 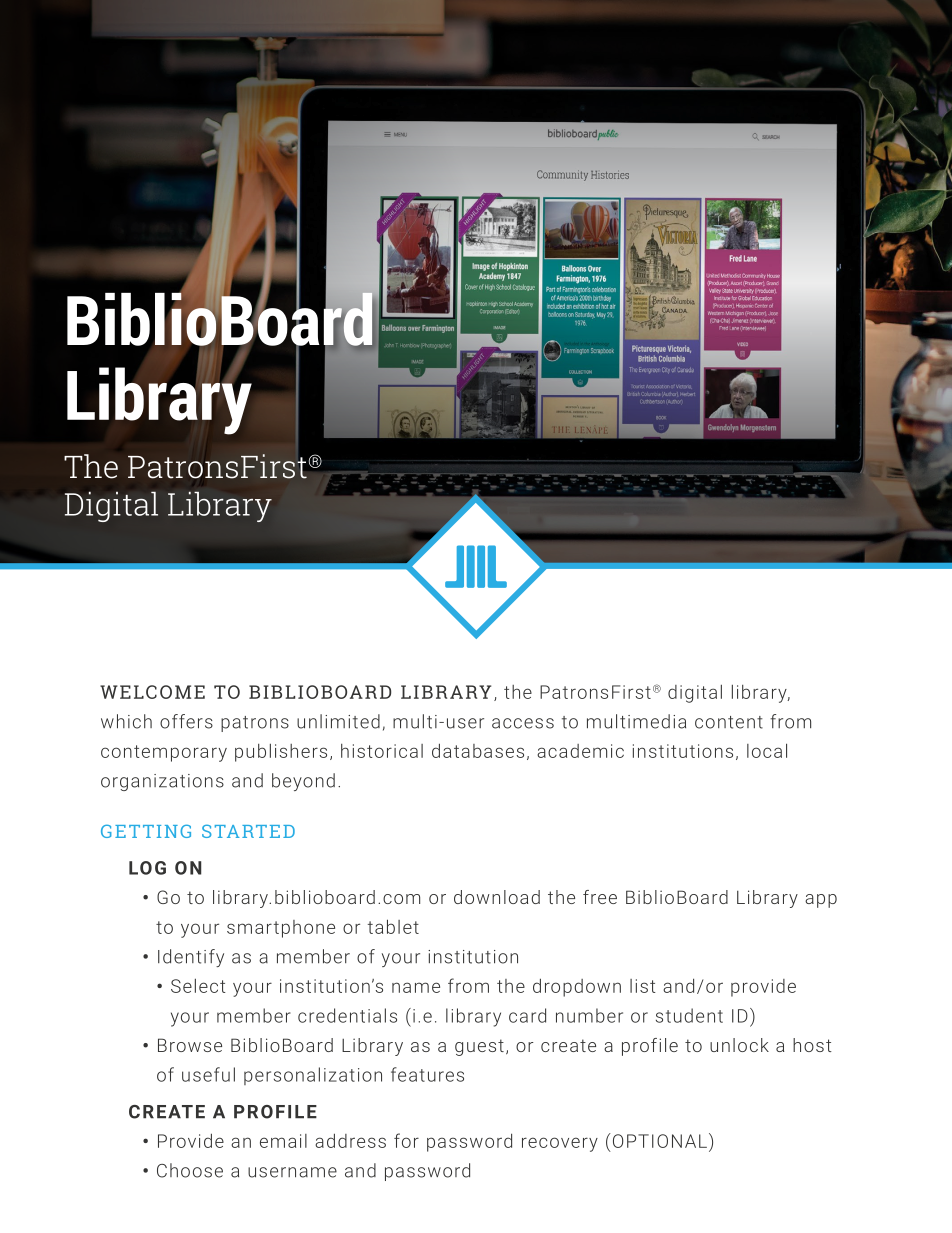 What do you see at coordinates (406, 1140) in the image?
I see `for` at bounding box center [406, 1140].
